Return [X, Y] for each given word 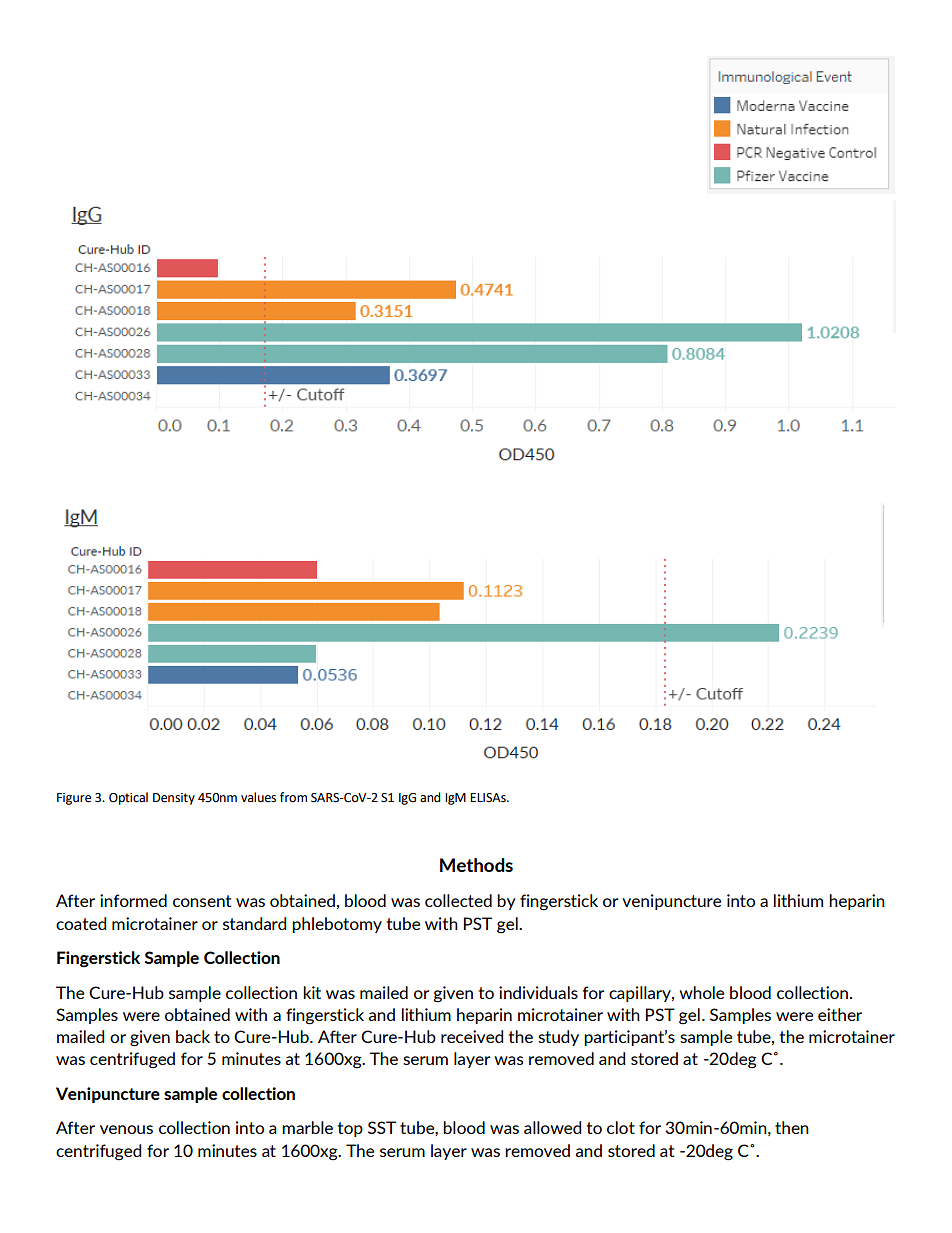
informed [133, 900]
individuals [538, 992]
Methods [476, 865]
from [293, 797]
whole [701, 992]
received [472, 1036]
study [558, 1038]
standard [254, 923]
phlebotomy [337, 925]
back [193, 1036]
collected [458, 900]
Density [174, 799]
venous [126, 1129]
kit [312, 992]
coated [81, 923]
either [840, 1014]
